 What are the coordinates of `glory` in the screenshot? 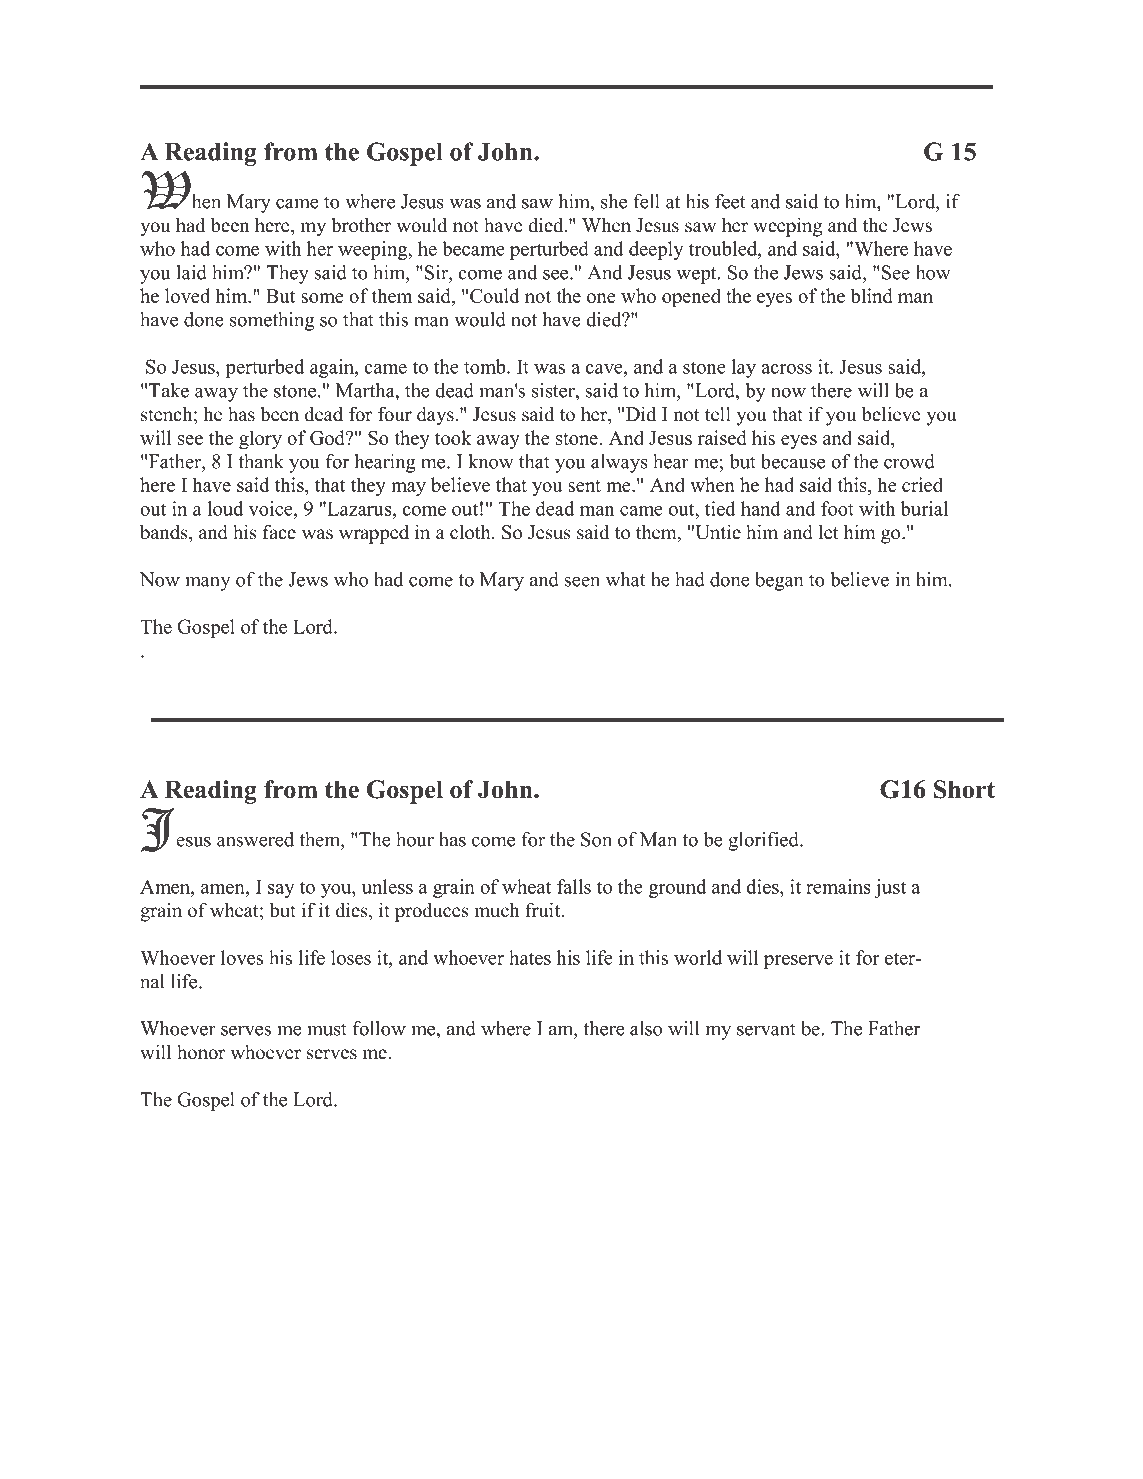 It's located at (260, 439).
